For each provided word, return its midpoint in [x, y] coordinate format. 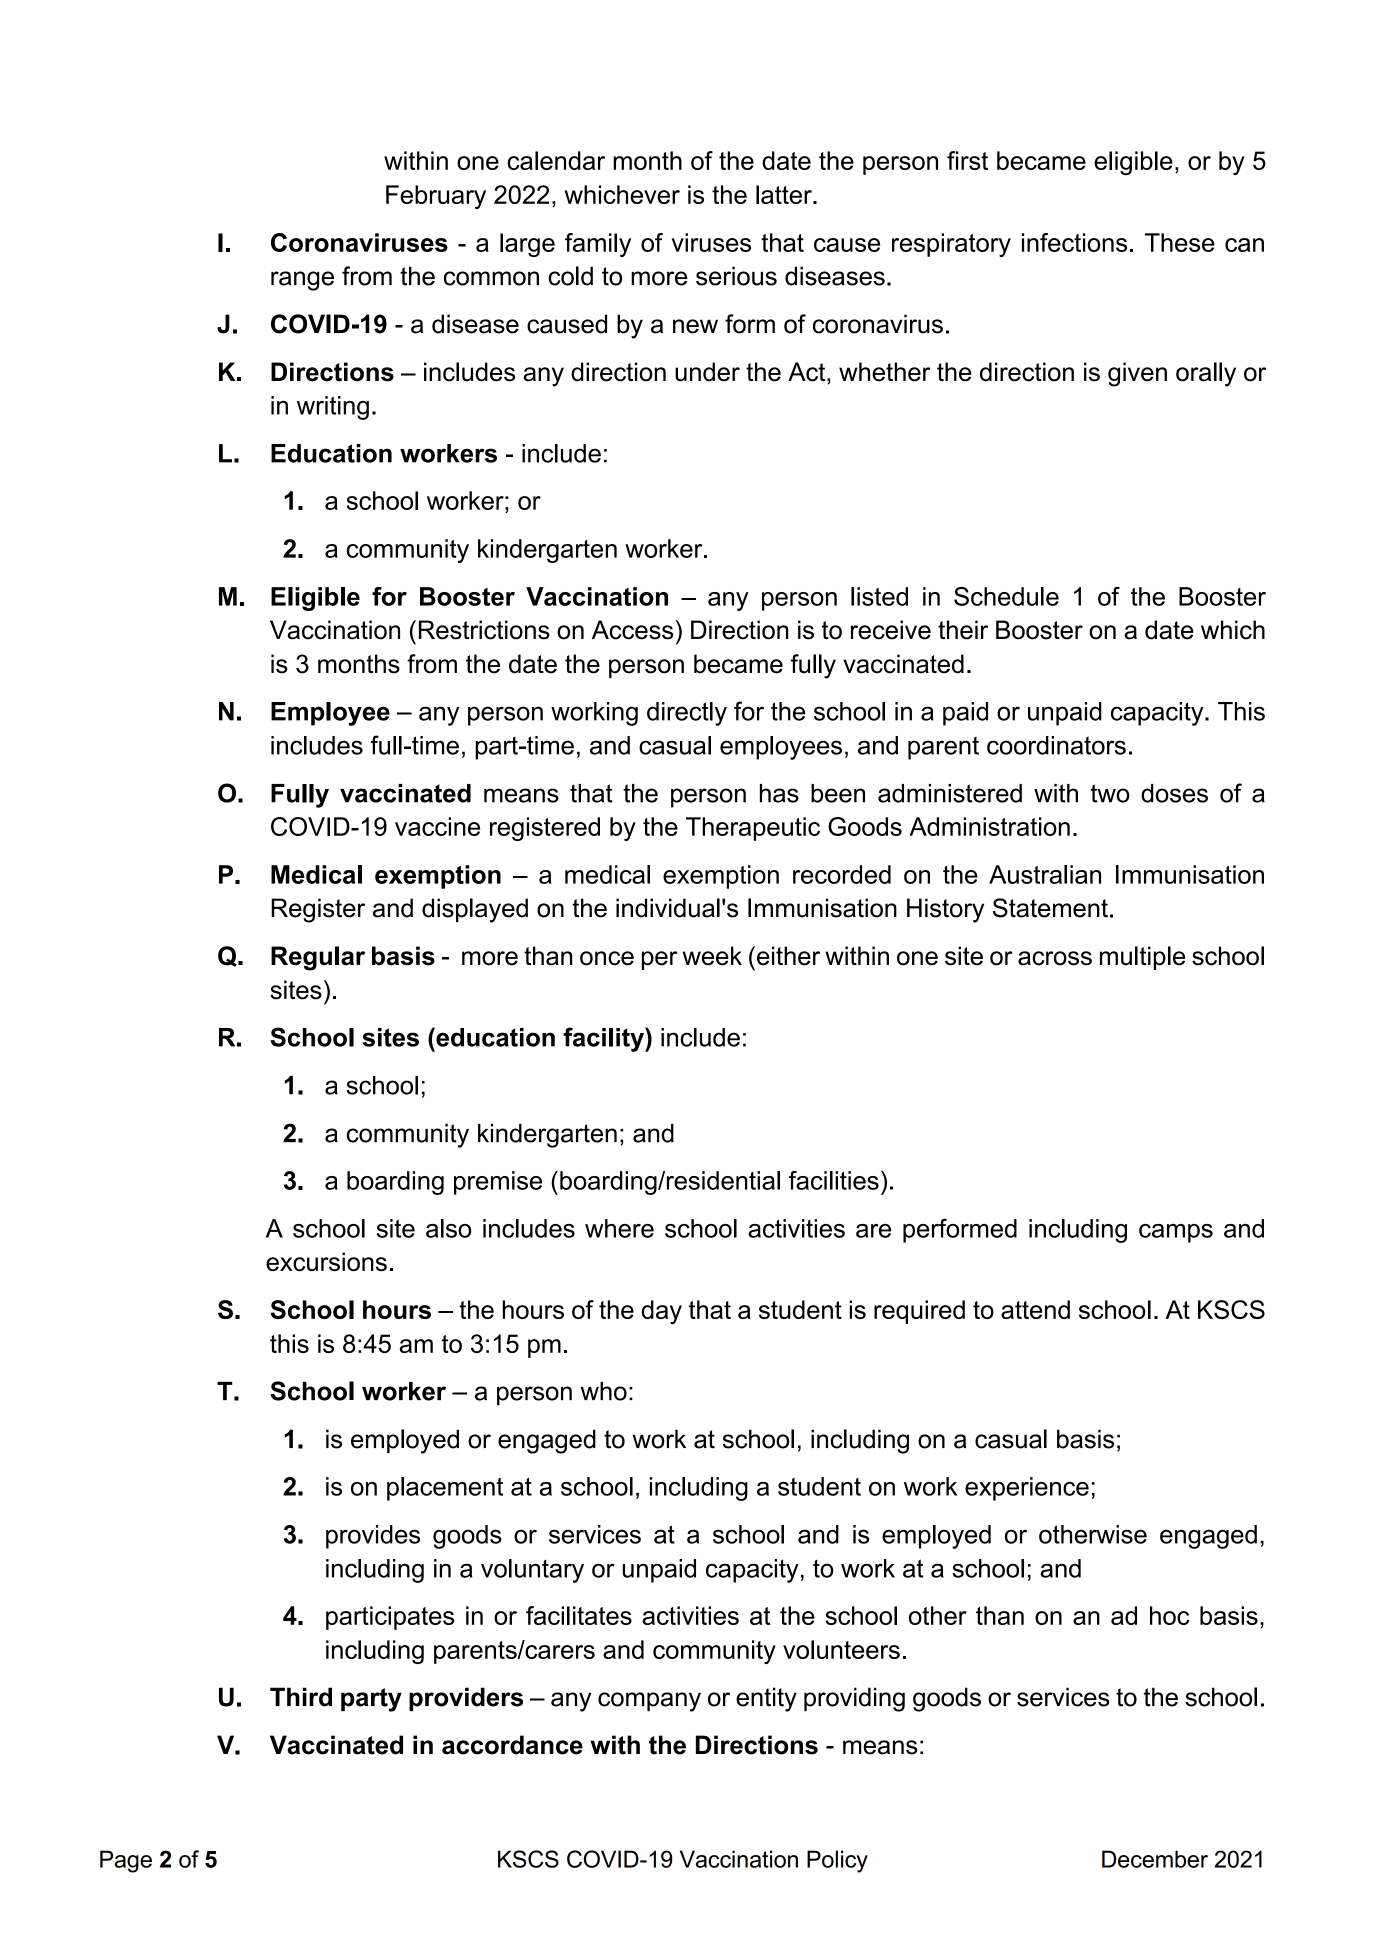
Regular [318, 958]
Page [126, 1861]
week [712, 956]
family [598, 245]
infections [1074, 242]
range [302, 281]
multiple [1142, 958]
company [649, 1702]
